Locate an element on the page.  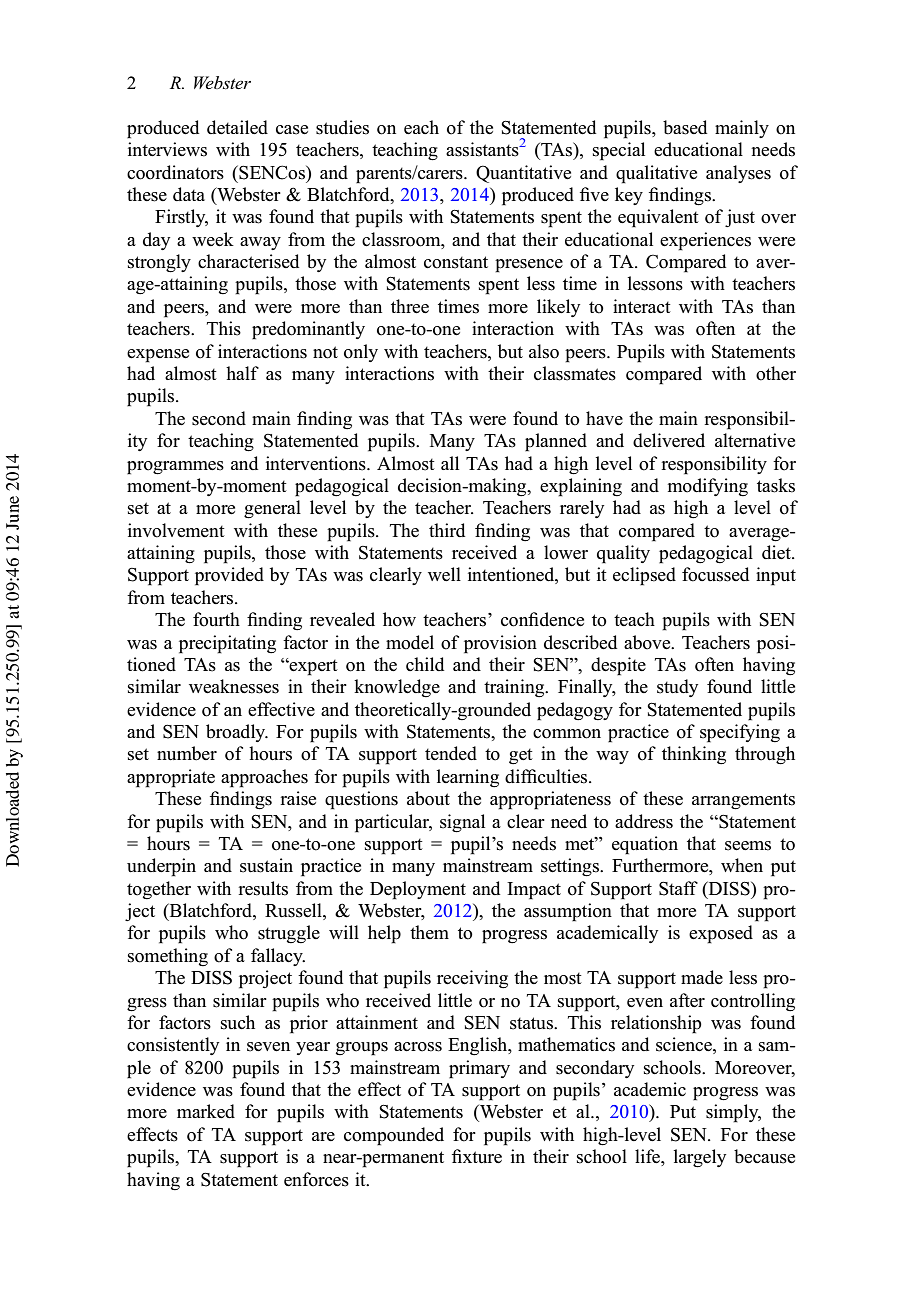
Staff is located at coordinates (678, 888).
